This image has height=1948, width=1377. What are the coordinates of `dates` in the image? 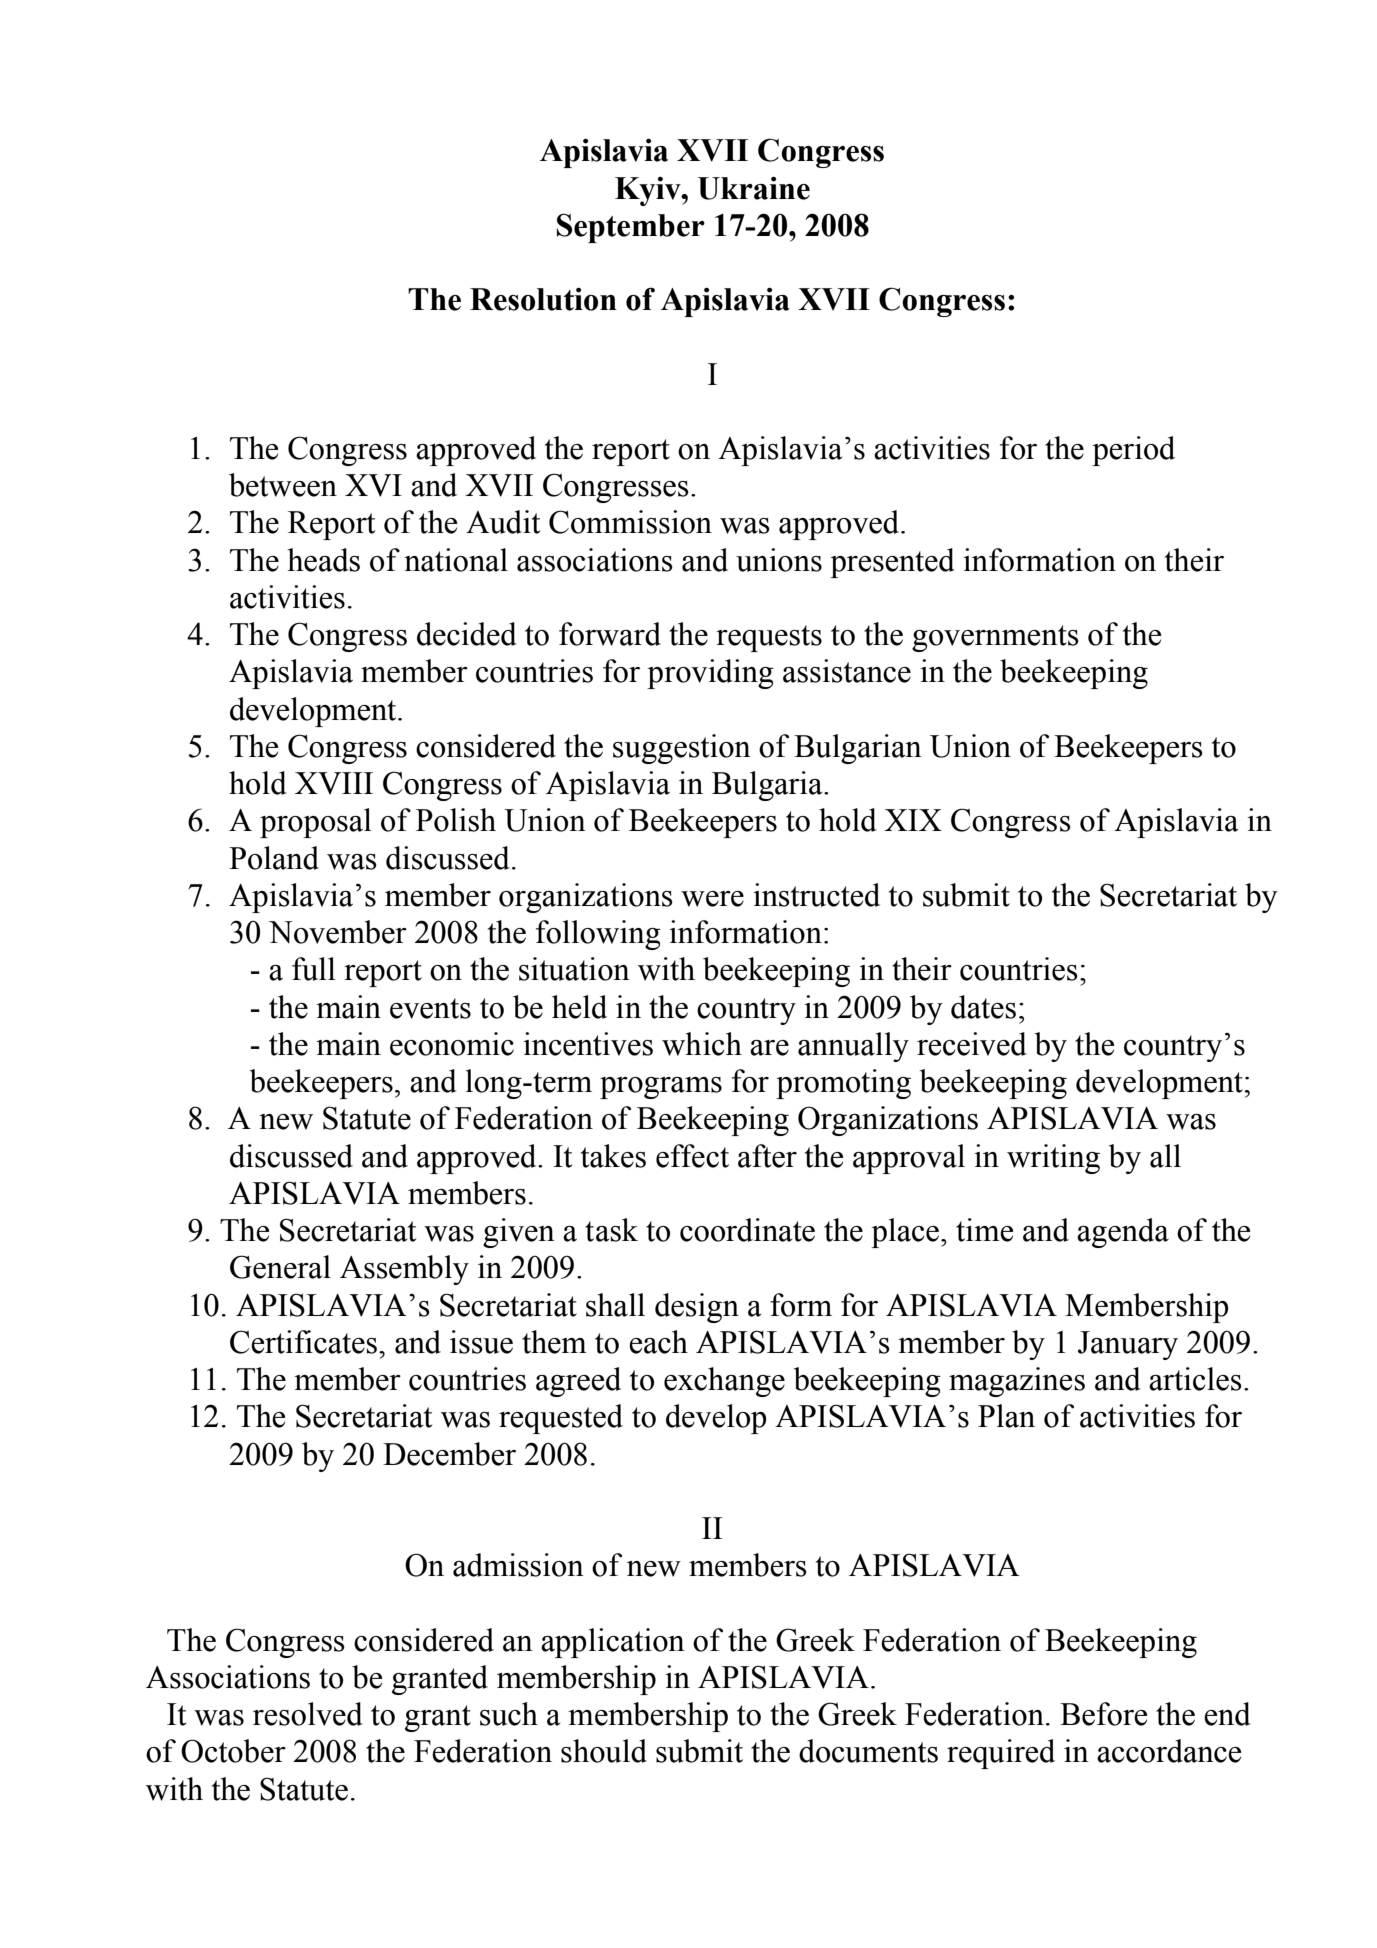 It's located at (983, 1007).
